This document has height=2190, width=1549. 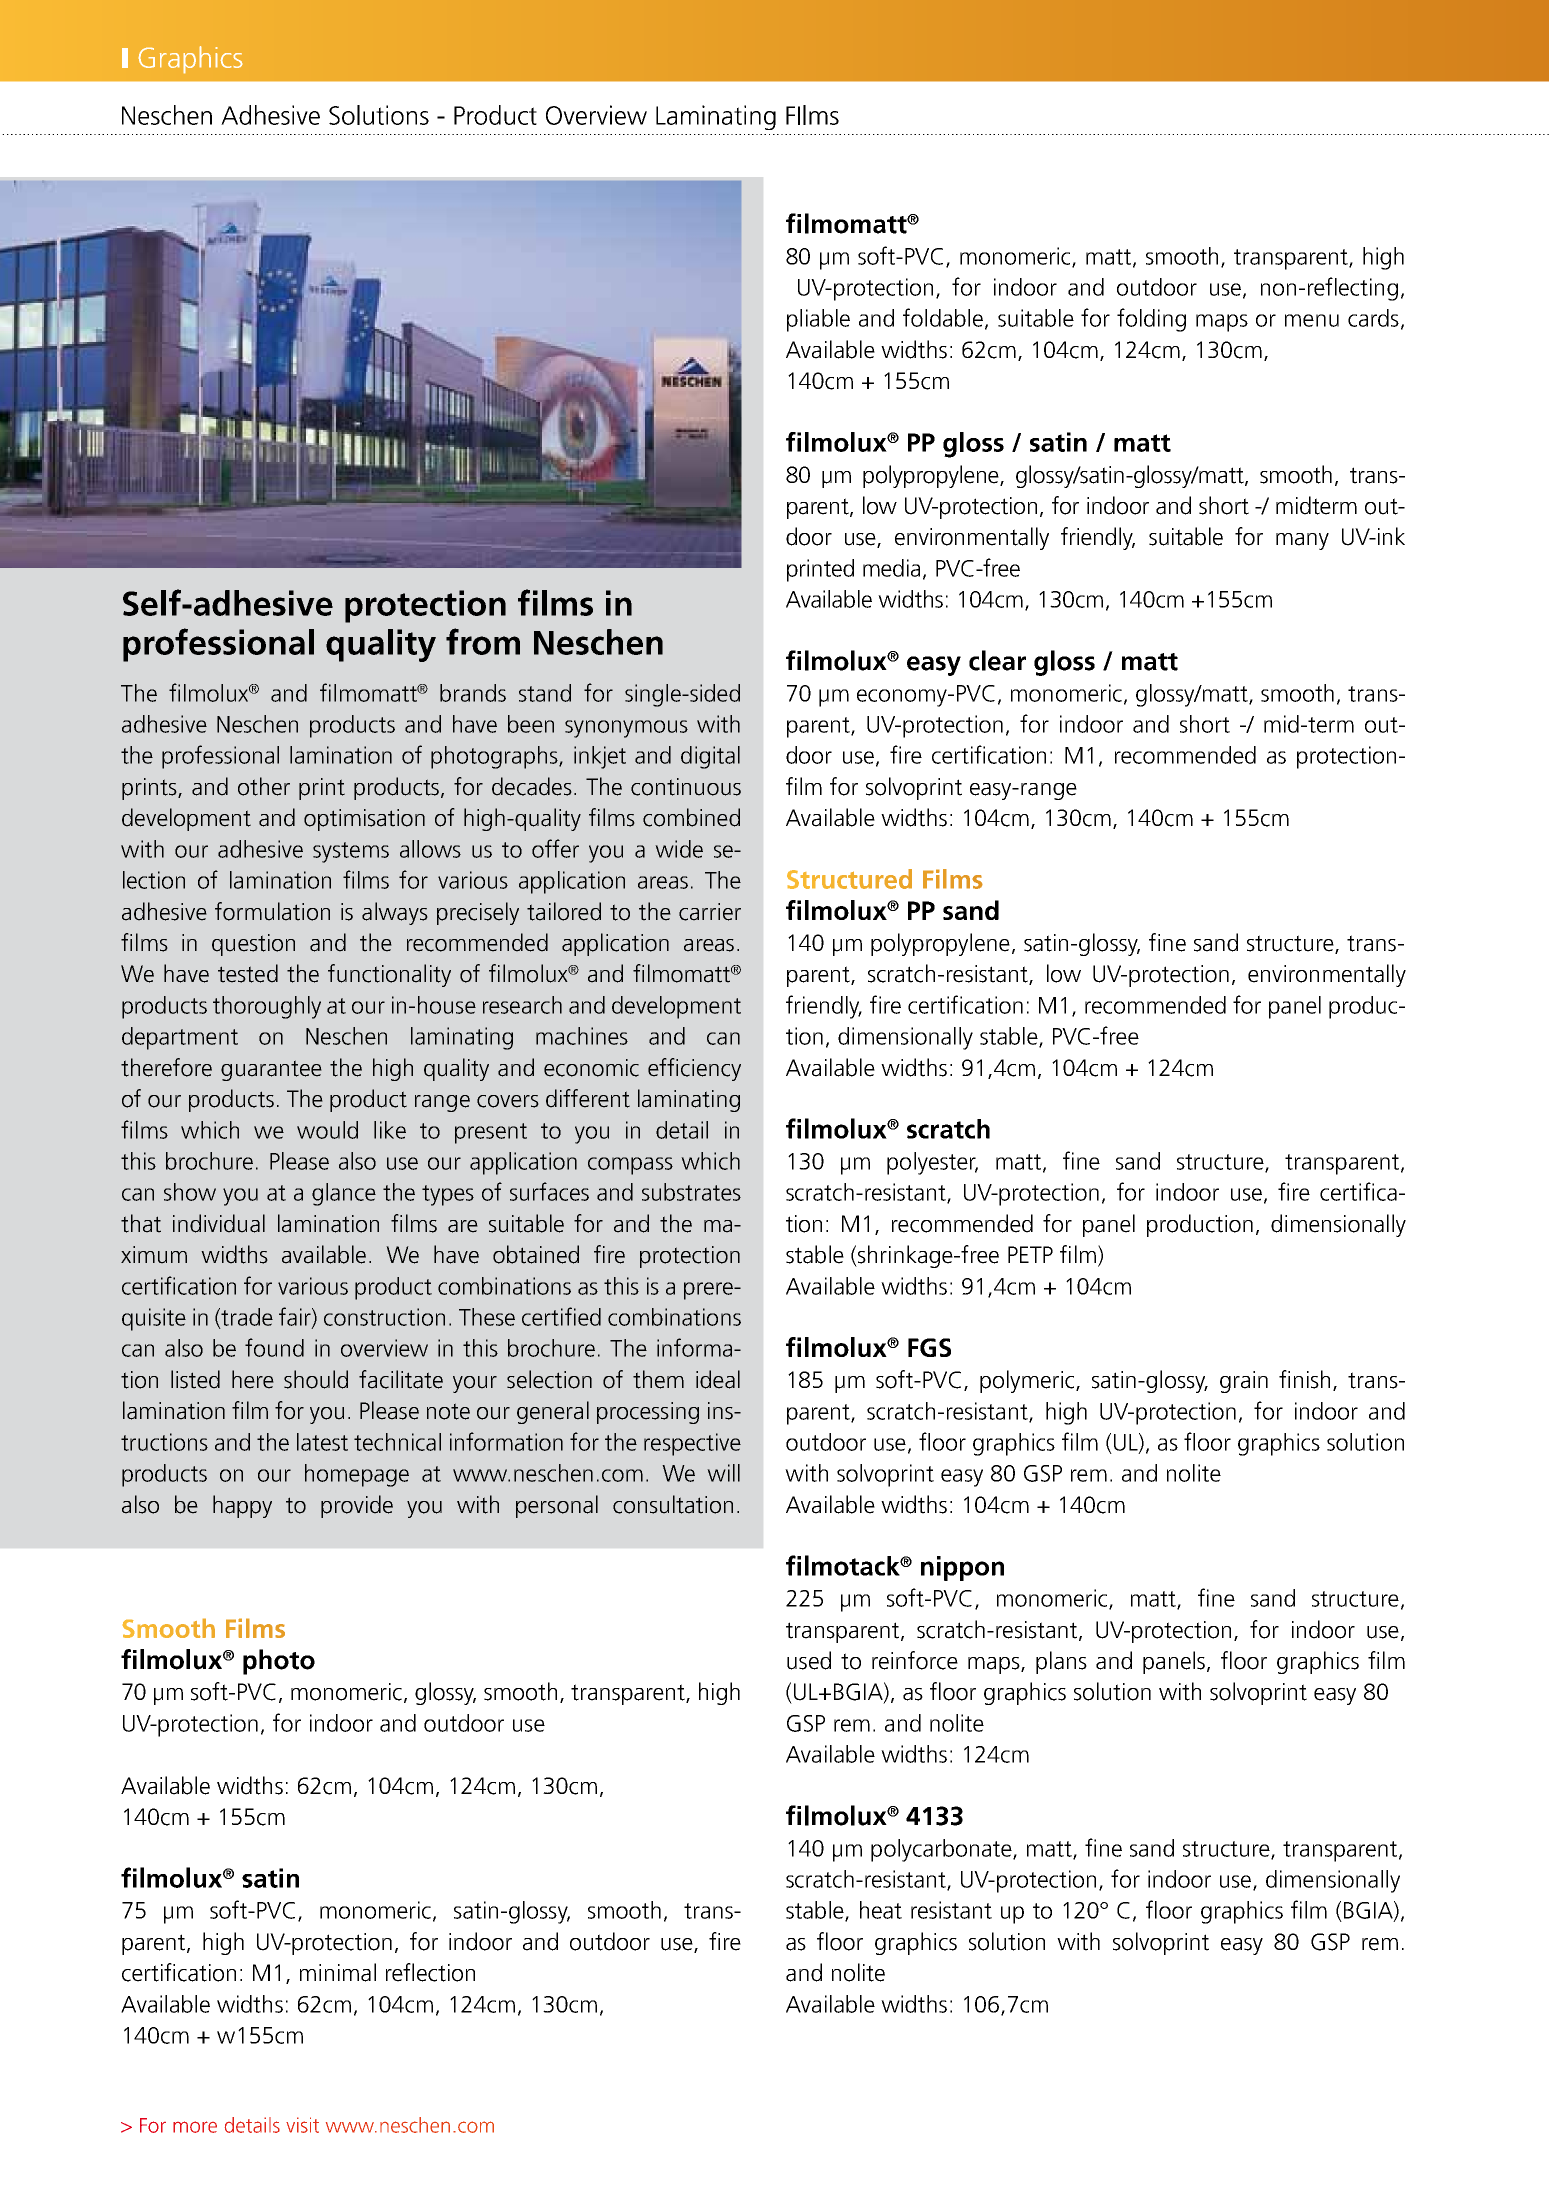 I want to click on visit, so click(x=302, y=2125).
